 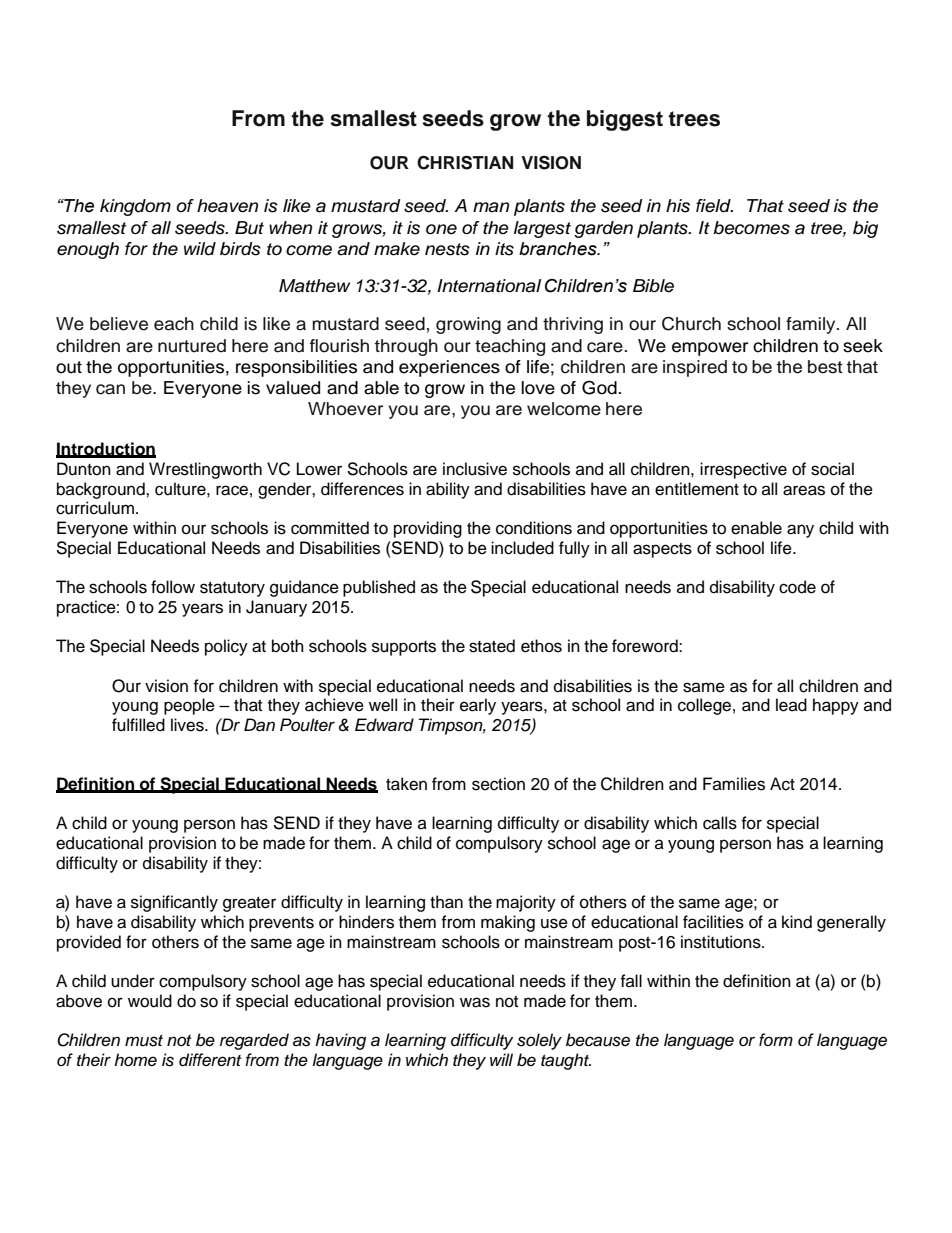 What do you see at coordinates (135, 1060) in the image?
I see `home` at bounding box center [135, 1060].
